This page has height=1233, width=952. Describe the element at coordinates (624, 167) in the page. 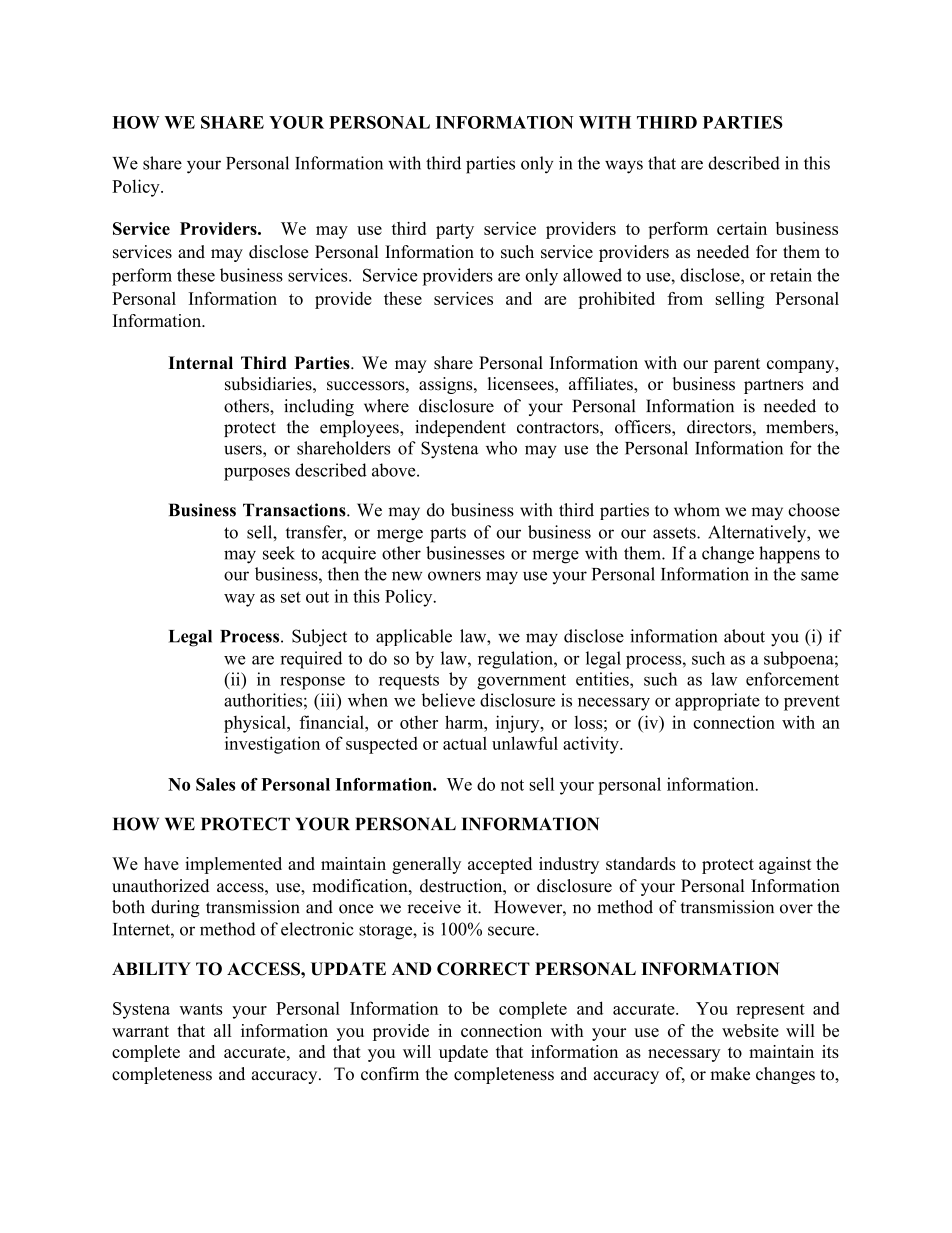

I see `ways` at that location.
